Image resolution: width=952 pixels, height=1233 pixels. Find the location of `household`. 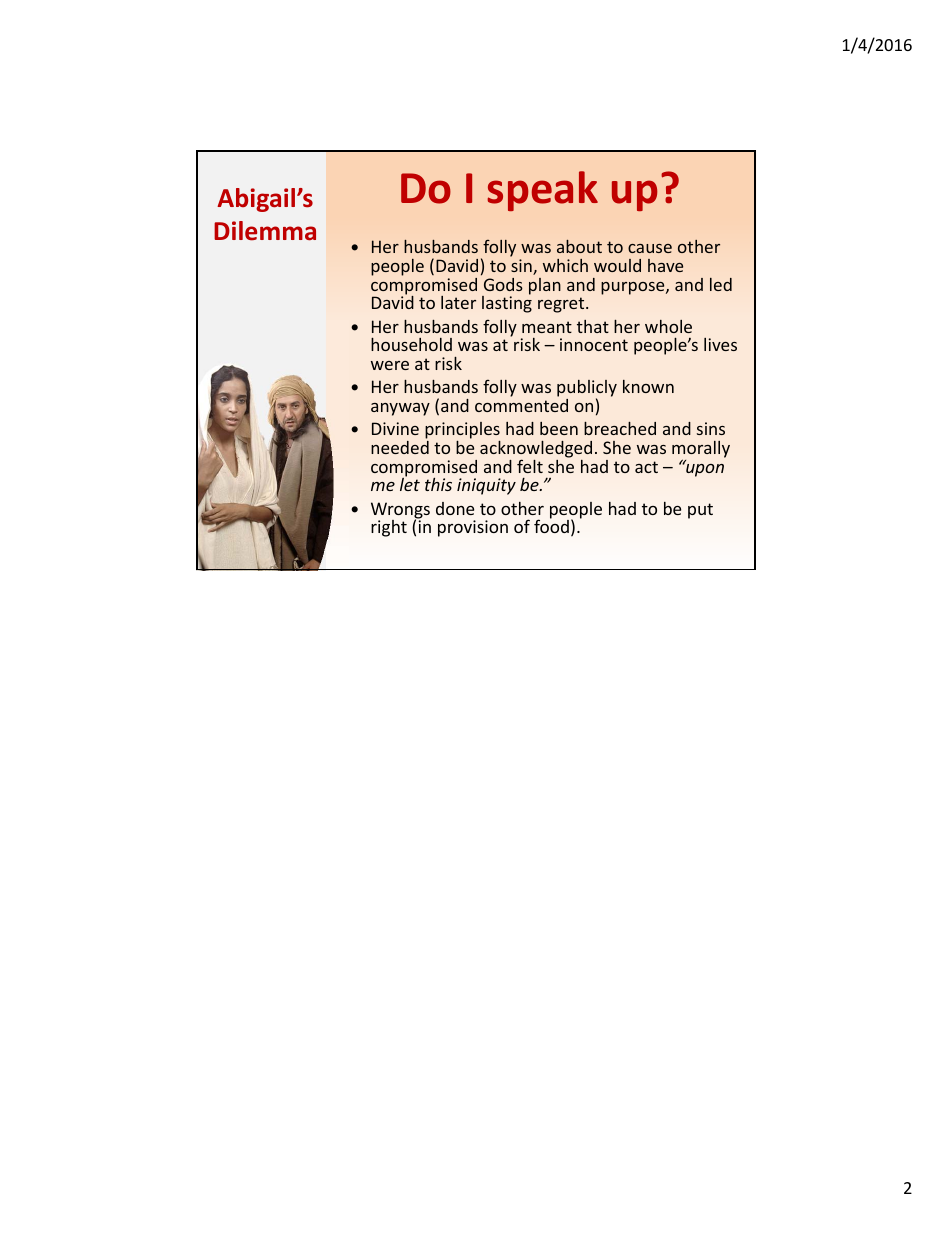

household is located at coordinates (411, 344).
